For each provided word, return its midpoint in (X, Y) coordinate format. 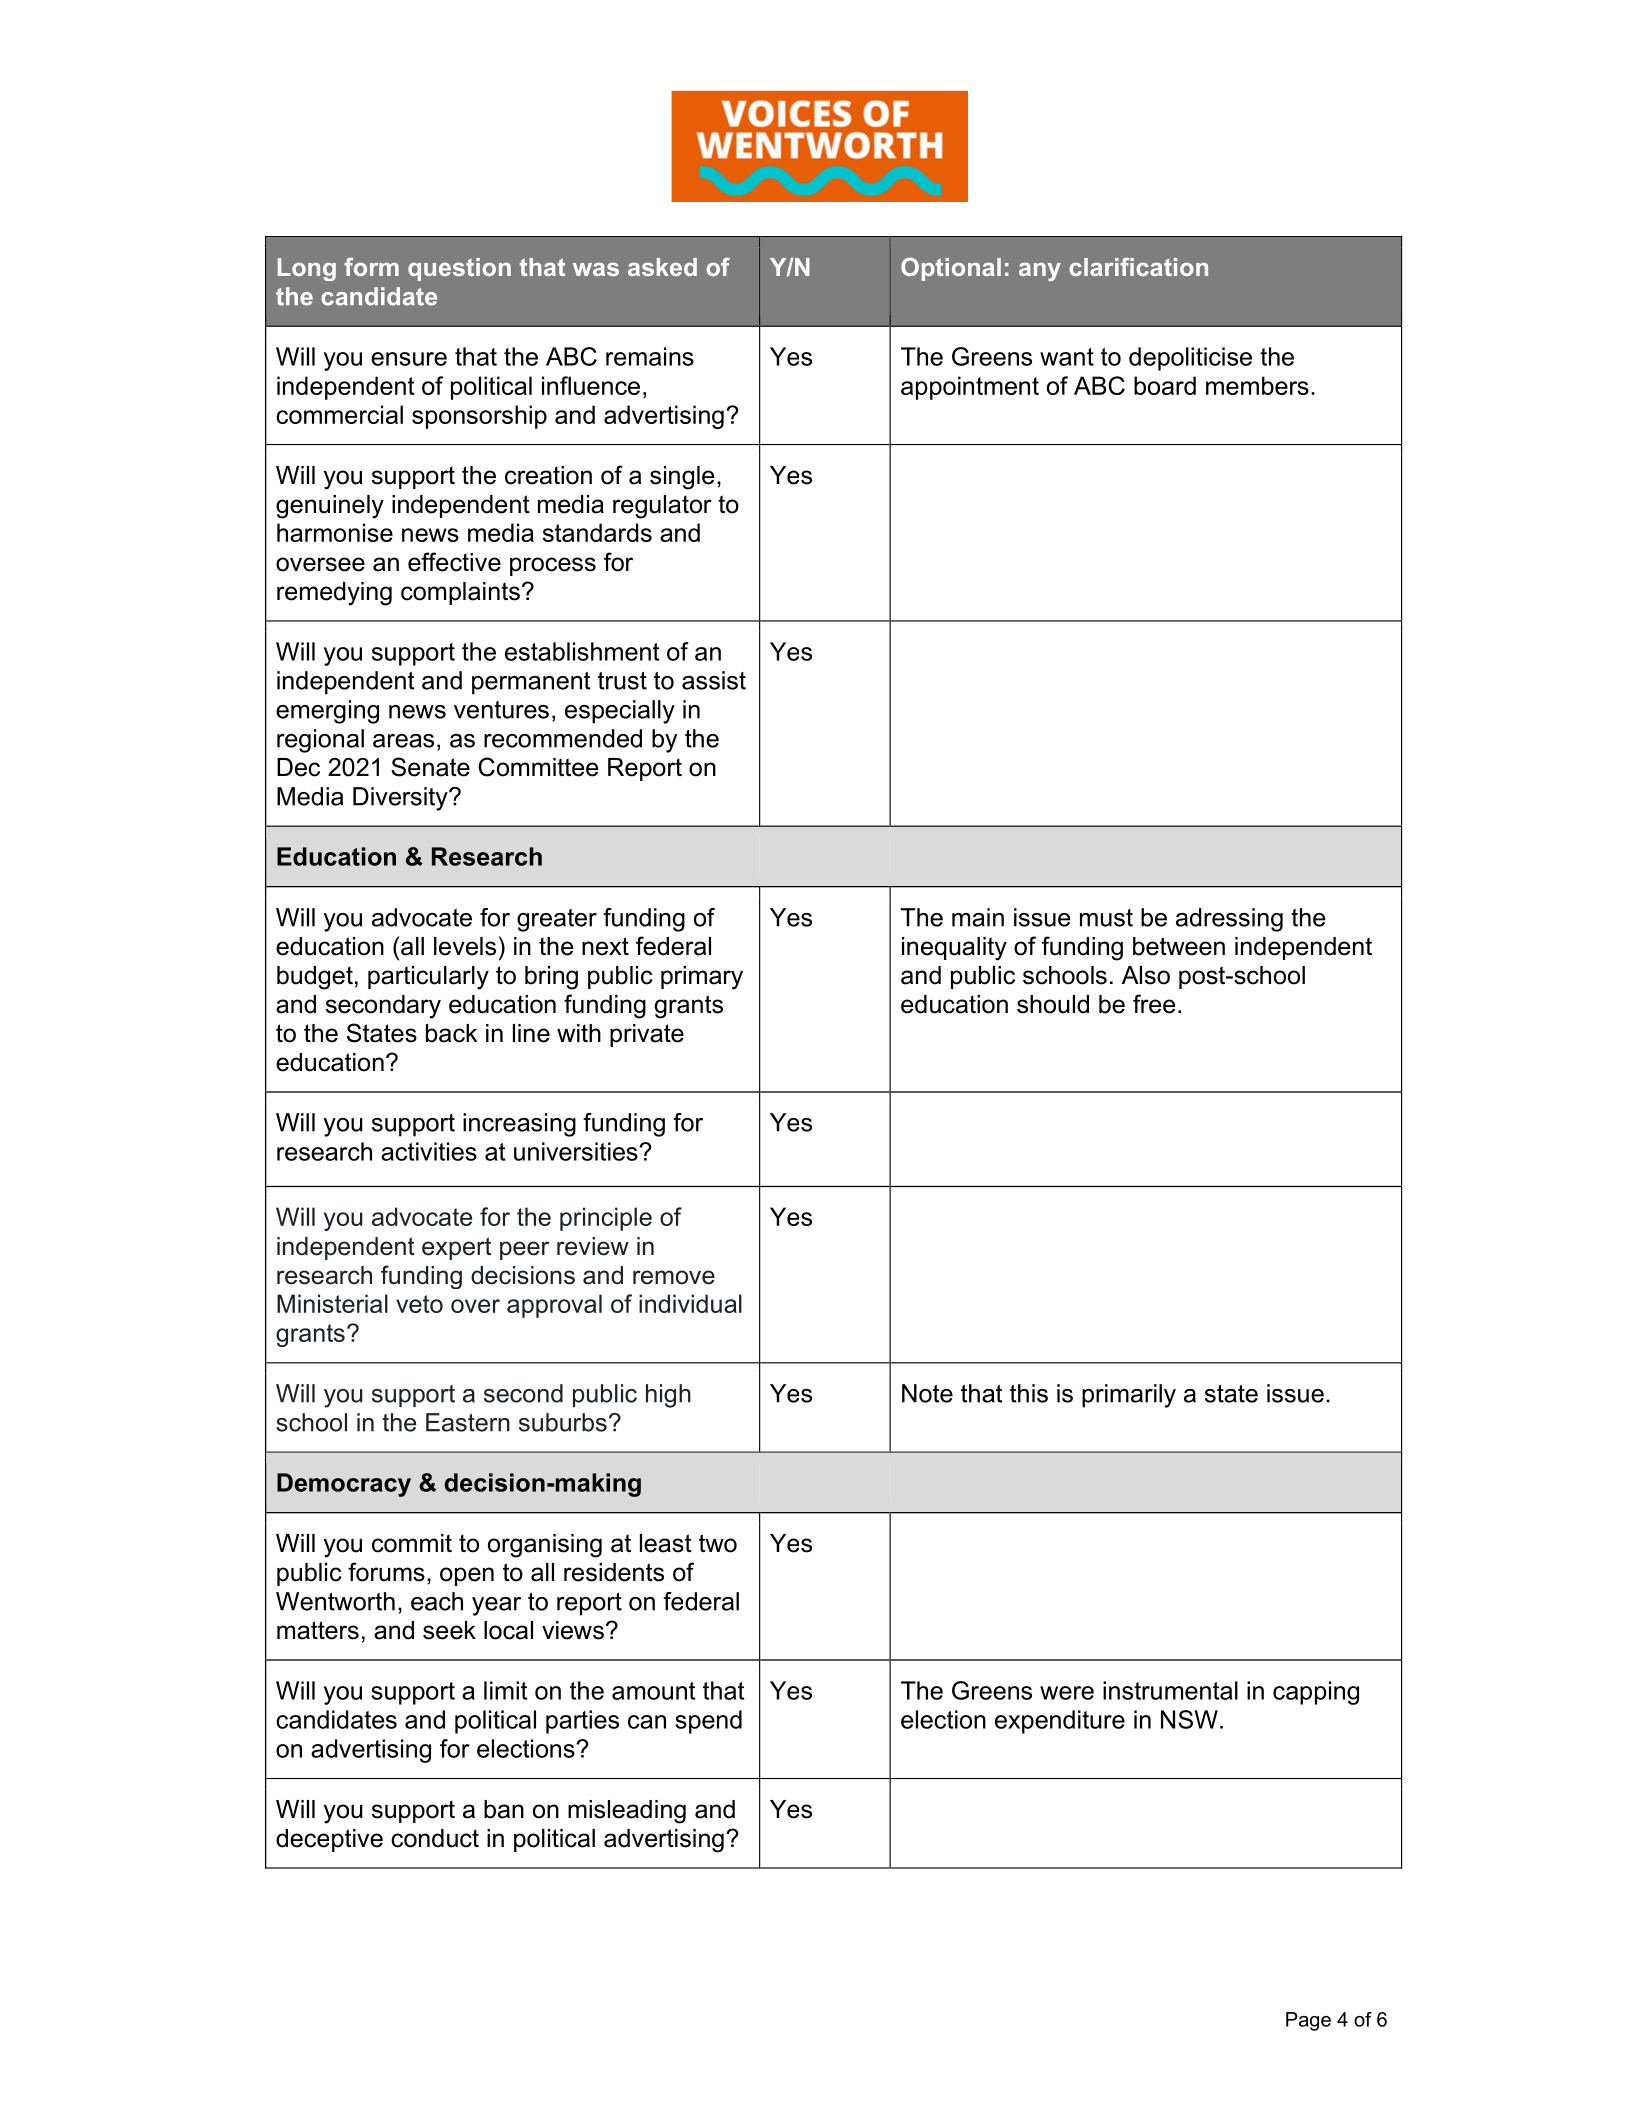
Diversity (401, 799)
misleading (627, 1812)
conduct (435, 1838)
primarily (1129, 1396)
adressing (1229, 920)
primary (702, 978)
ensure (409, 359)
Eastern (468, 1422)
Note (927, 1393)
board (1165, 385)
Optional (951, 269)
